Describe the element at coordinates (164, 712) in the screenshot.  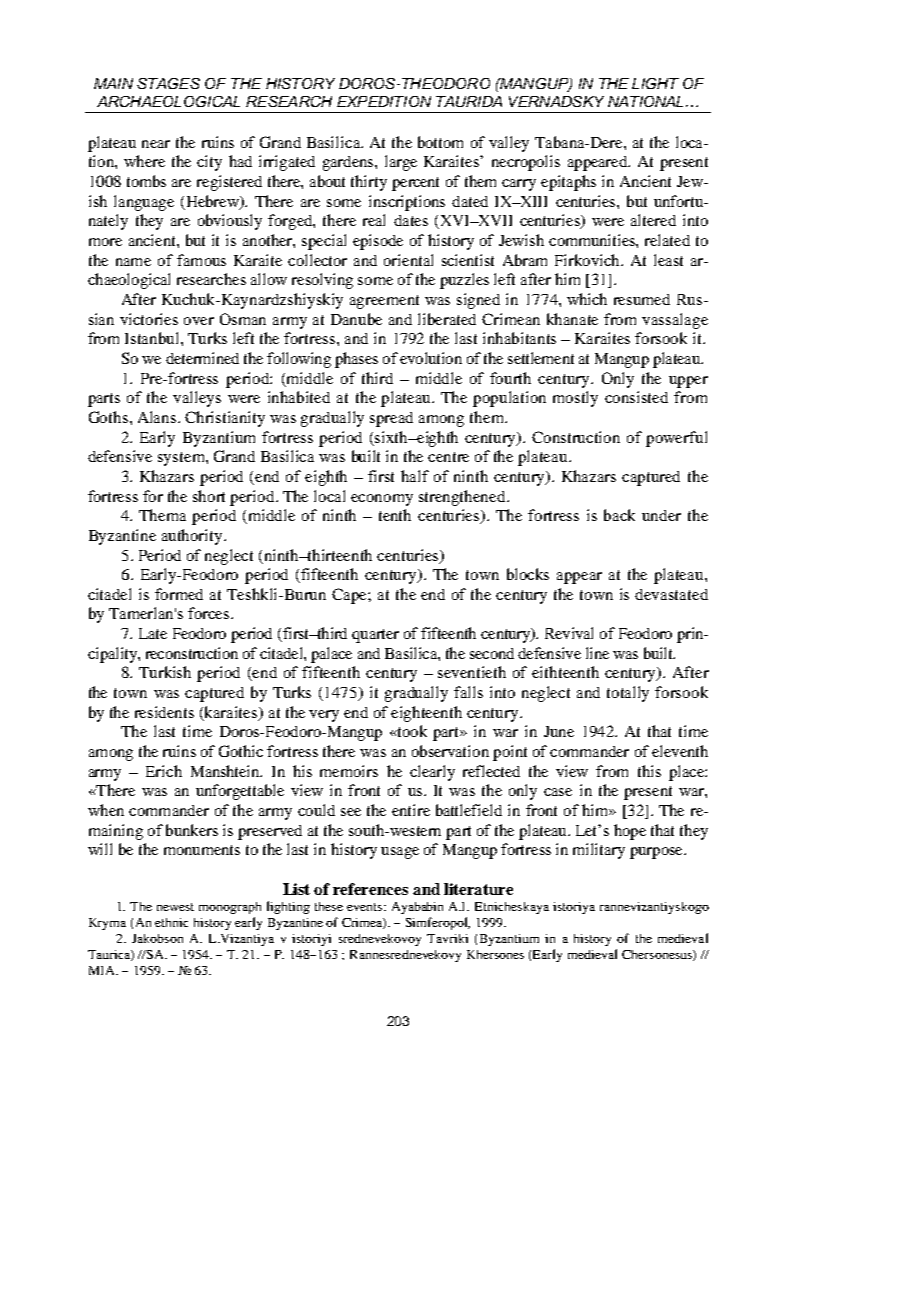
I see `residents` at that location.
